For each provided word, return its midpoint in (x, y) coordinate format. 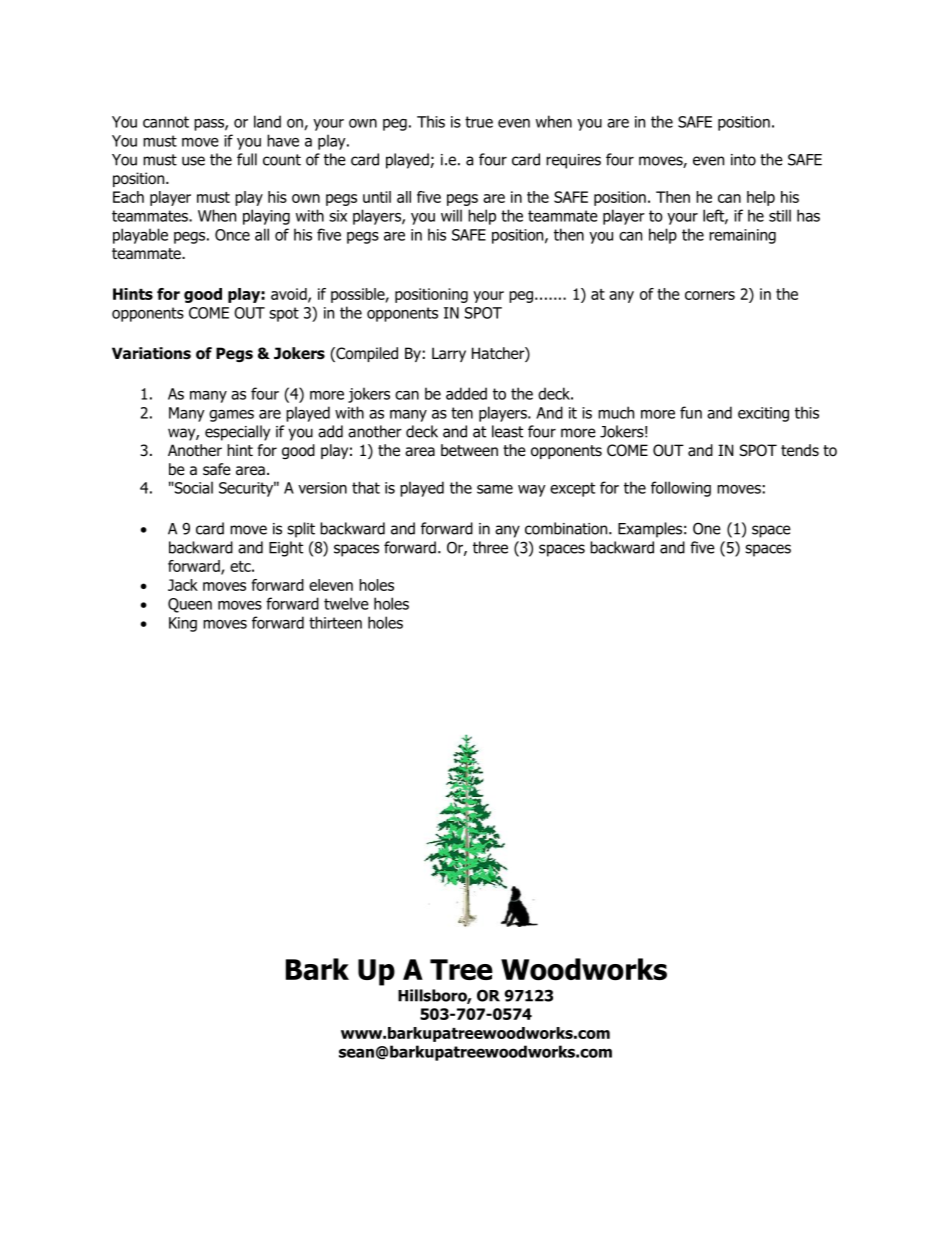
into (743, 160)
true (479, 122)
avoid (290, 295)
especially (237, 433)
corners (710, 295)
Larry (449, 354)
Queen (190, 605)
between (469, 450)
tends (800, 450)
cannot (166, 122)
